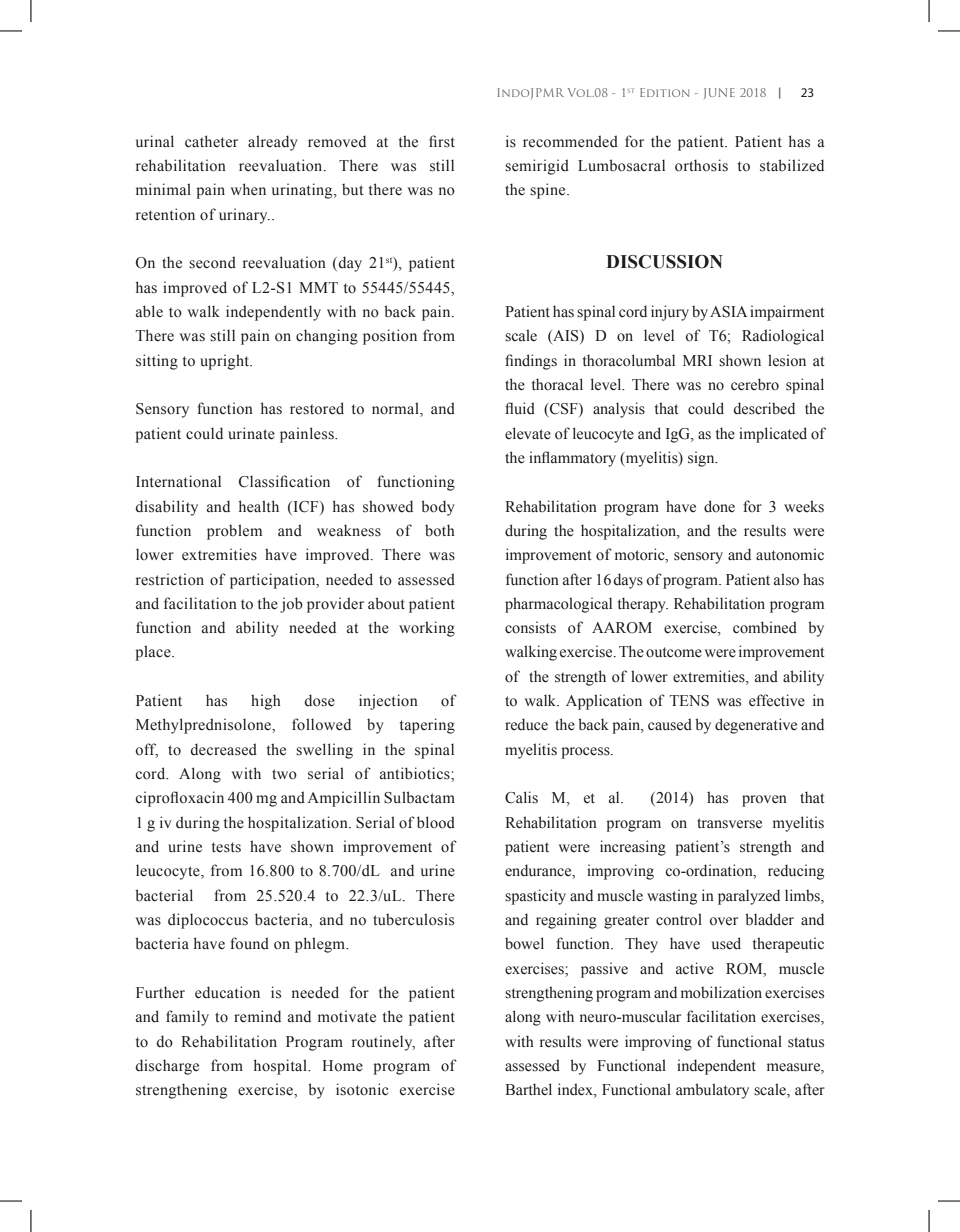  I want to click on tapering, so click(427, 726).
